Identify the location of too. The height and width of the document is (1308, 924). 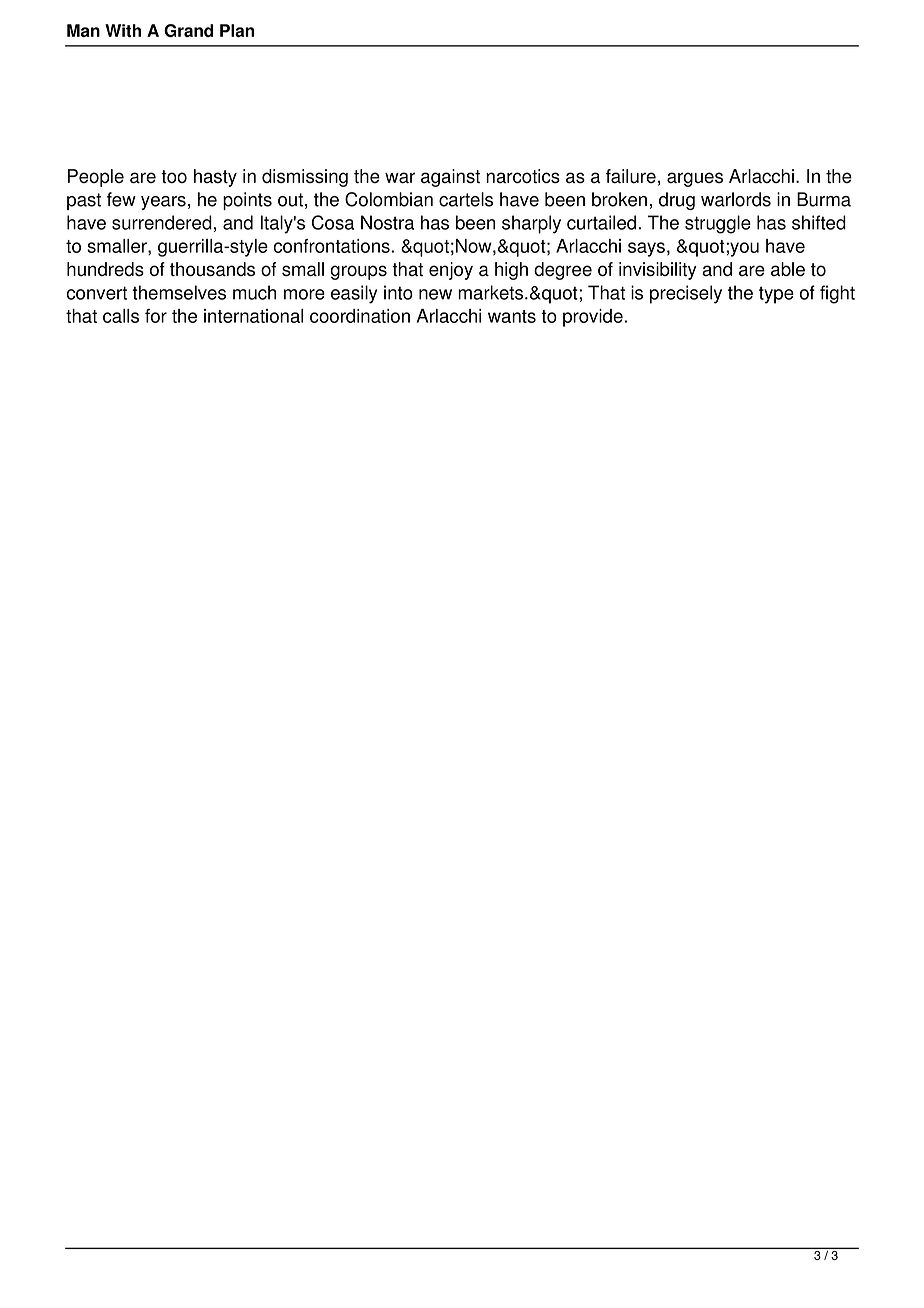
(174, 176).
